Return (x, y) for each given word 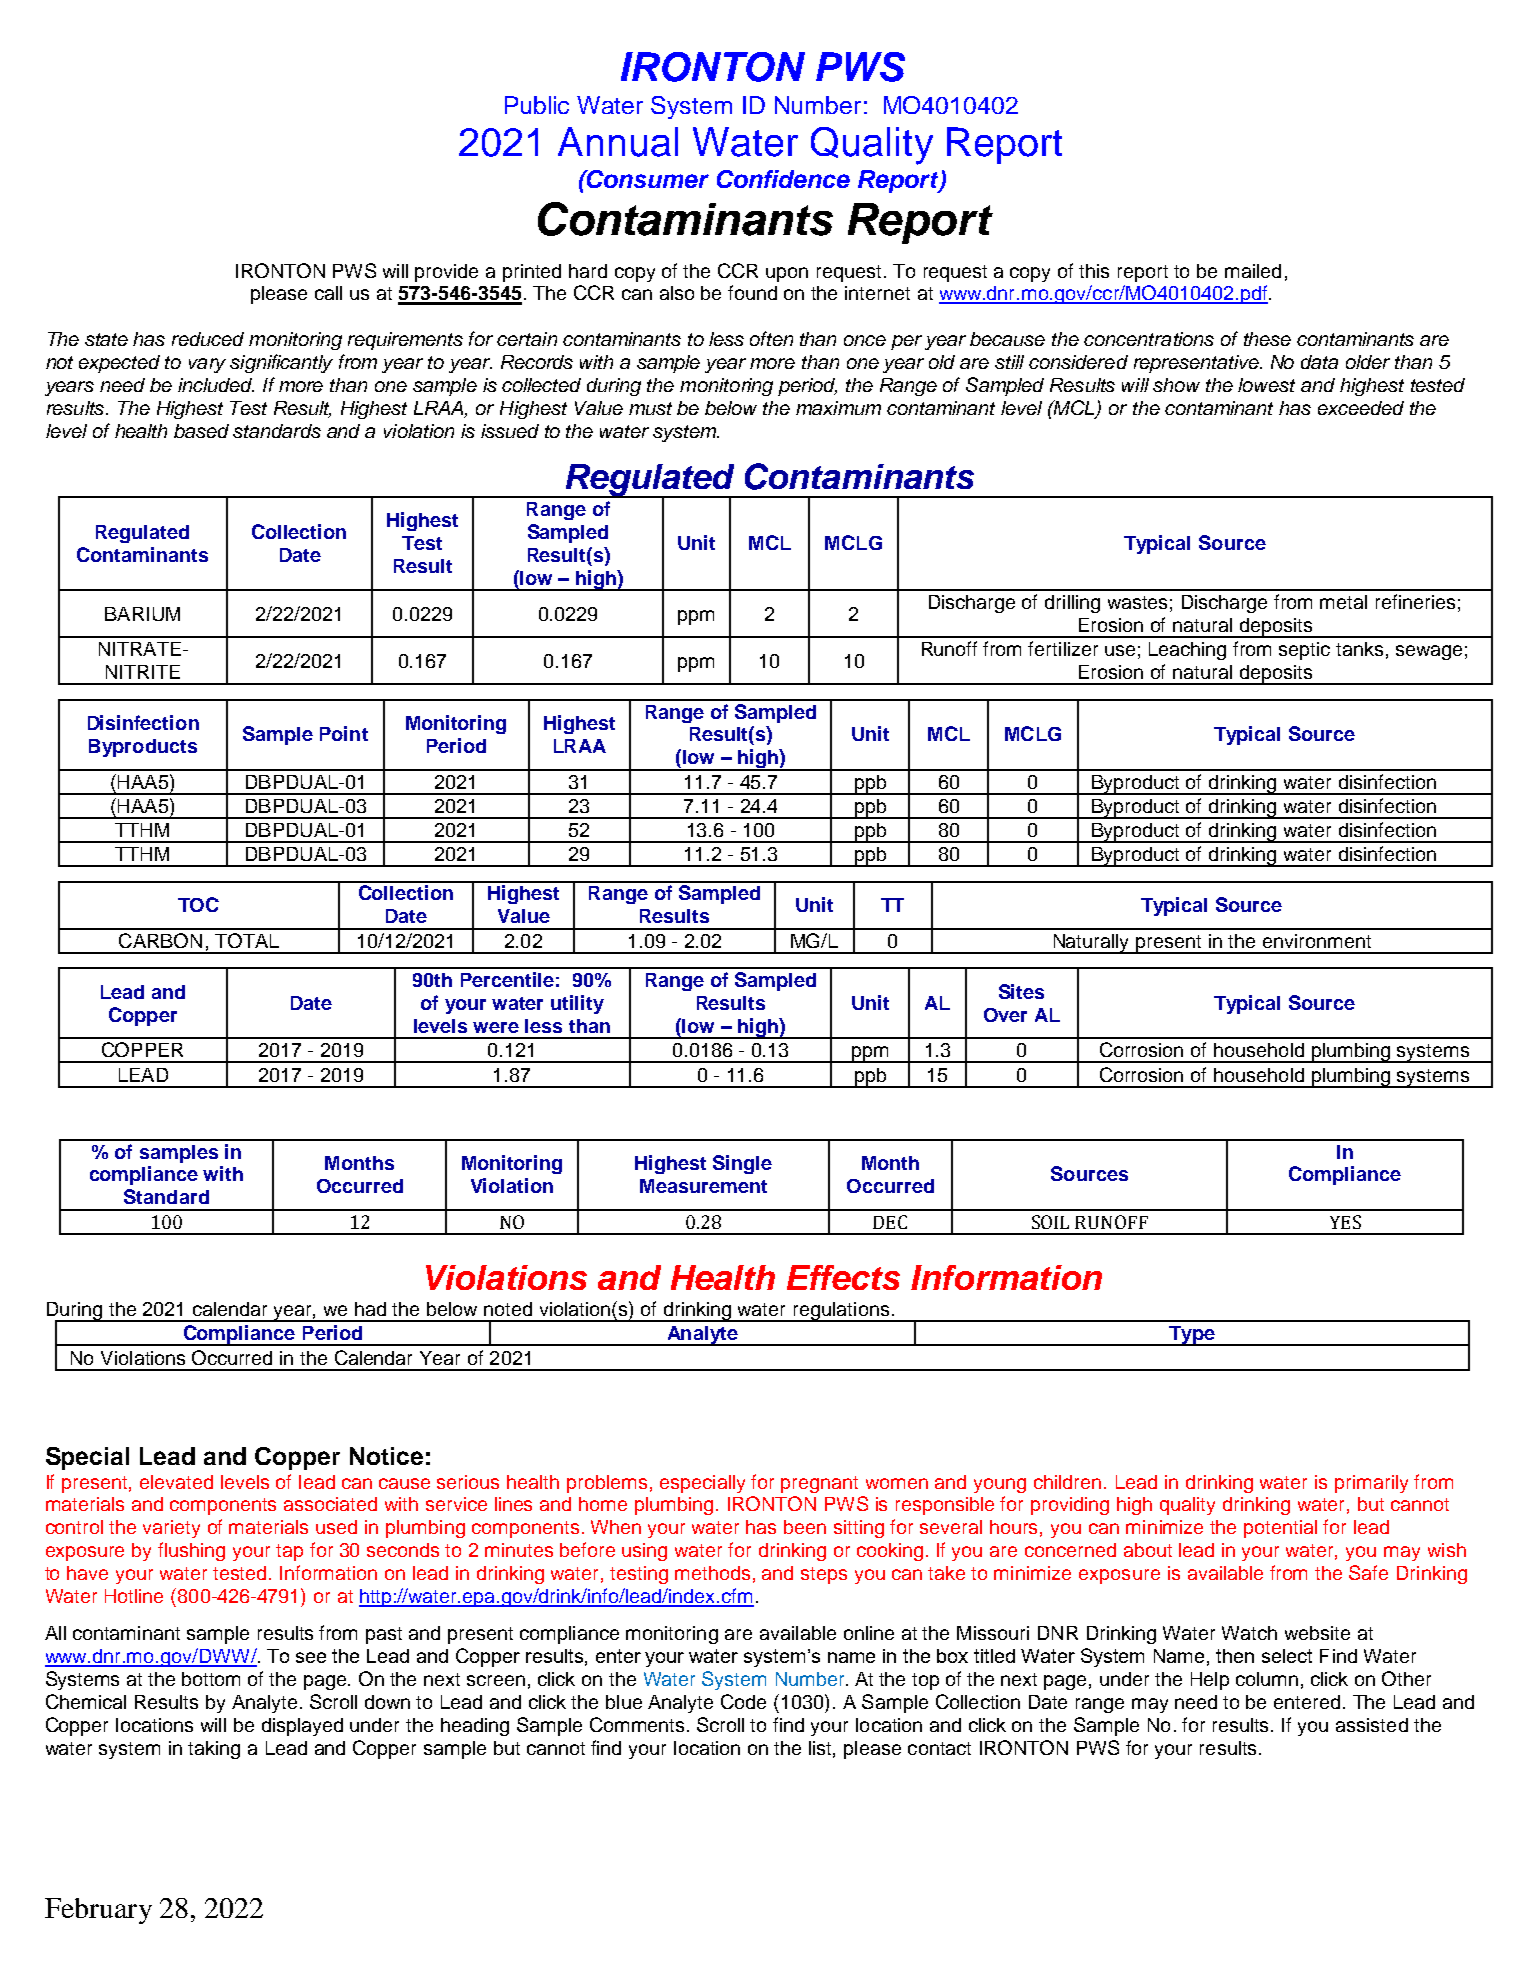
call (328, 293)
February (98, 1911)
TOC (198, 904)
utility (577, 1004)
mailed (1253, 271)
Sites (1021, 991)
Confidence (783, 179)
